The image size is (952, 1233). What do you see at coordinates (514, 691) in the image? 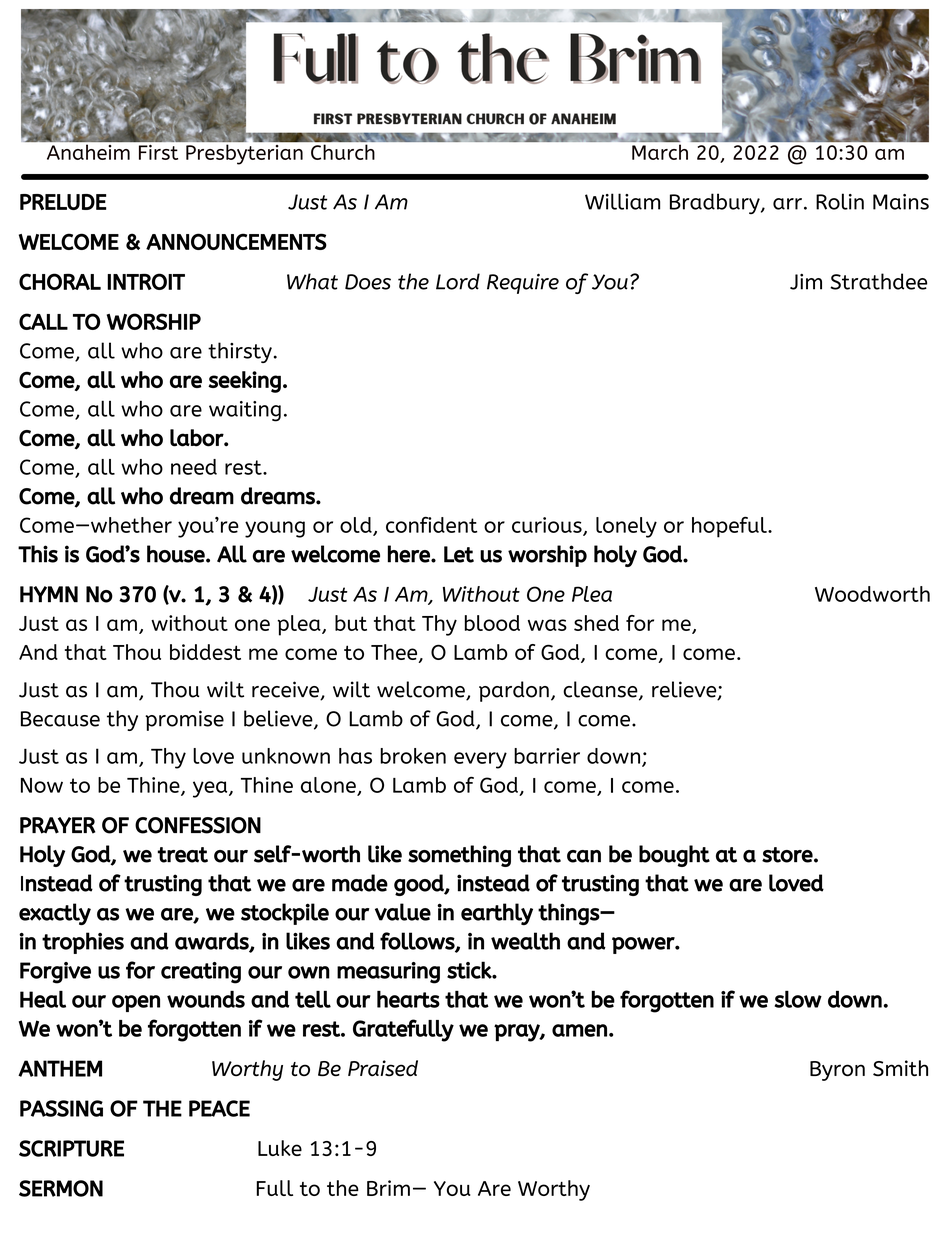
I see `pardon` at bounding box center [514, 691].
